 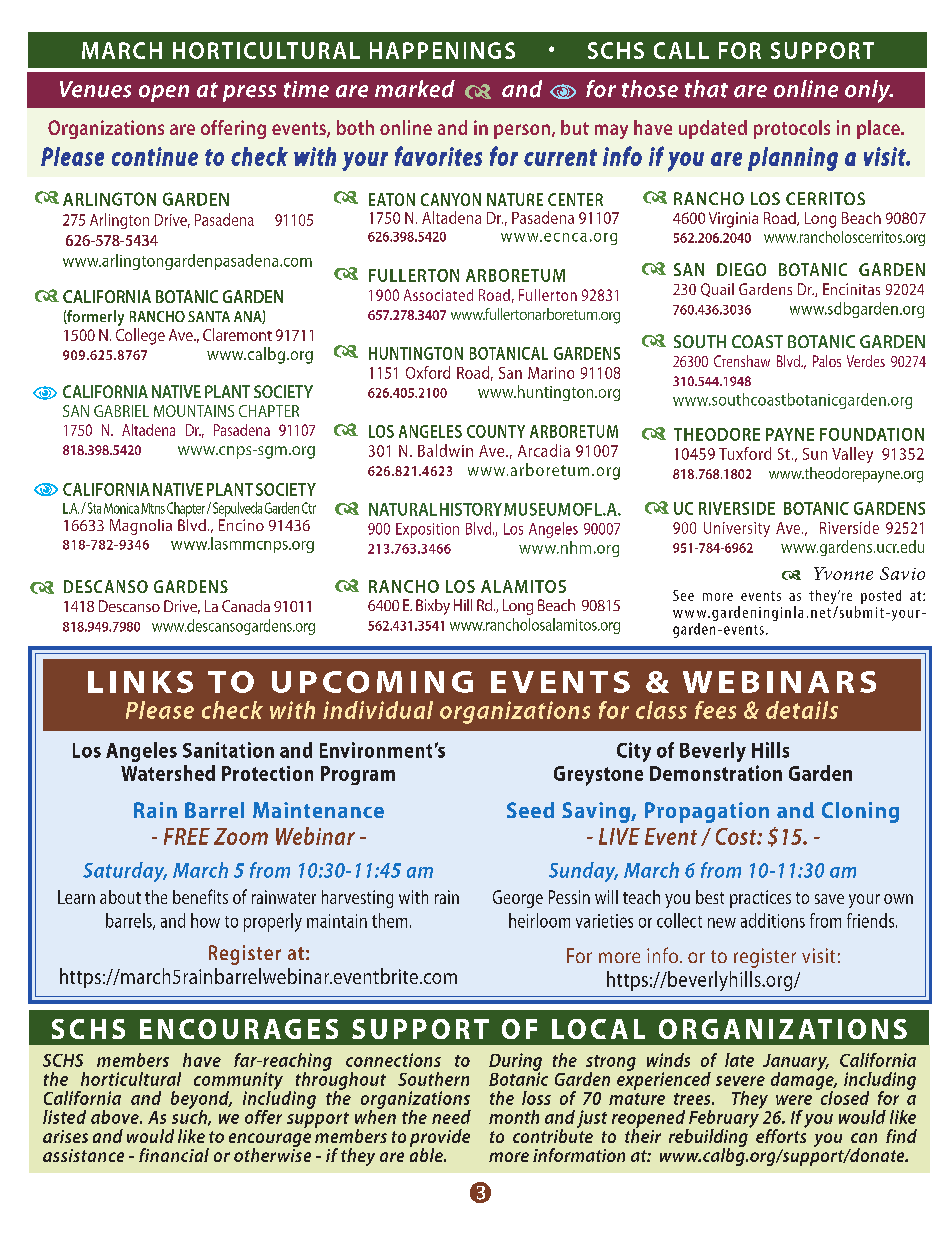 What do you see at coordinates (514, 1117) in the screenshot?
I see `month` at bounding box center [514, 1117].
